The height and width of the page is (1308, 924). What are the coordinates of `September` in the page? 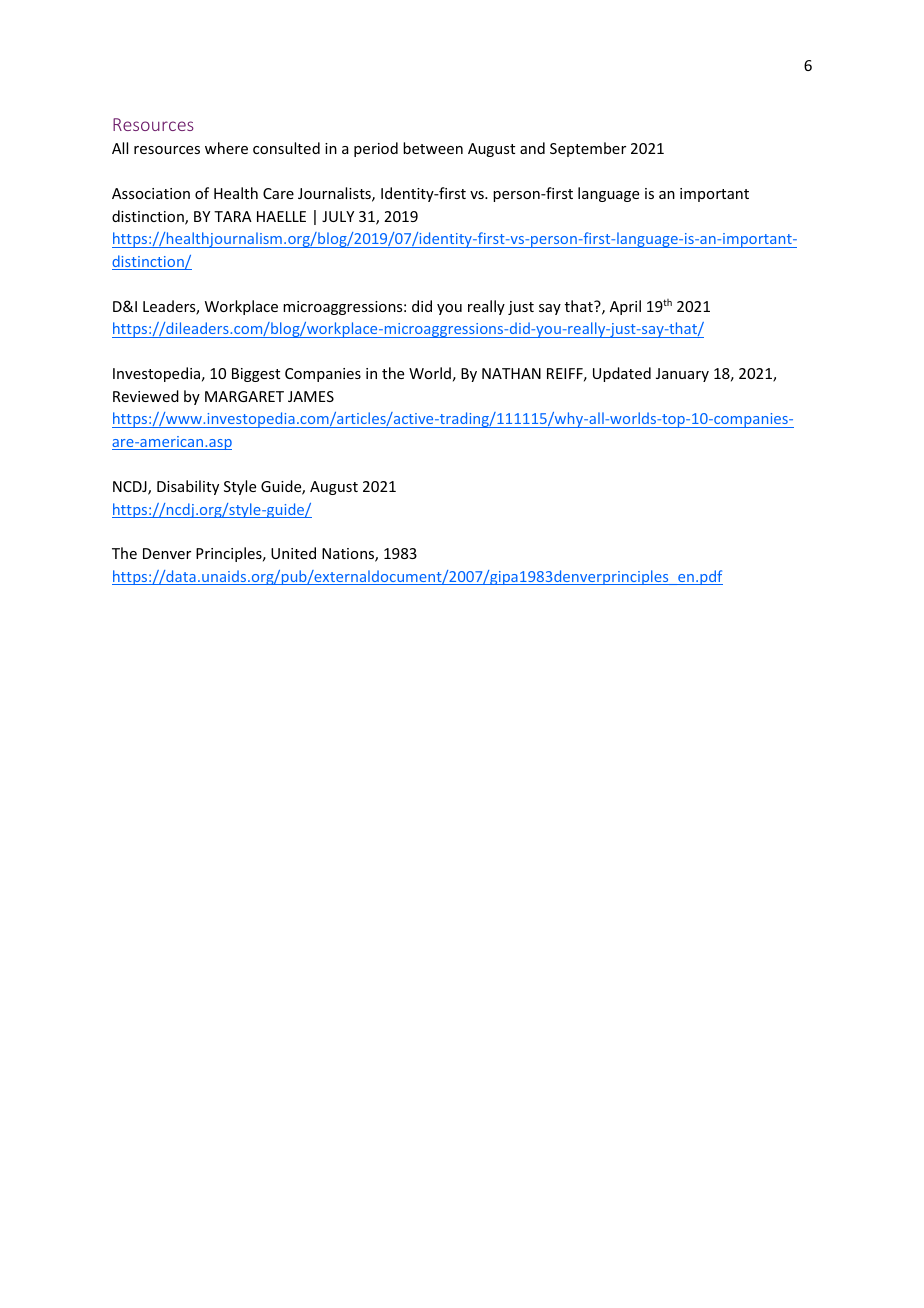 It's located at (588, 149).
